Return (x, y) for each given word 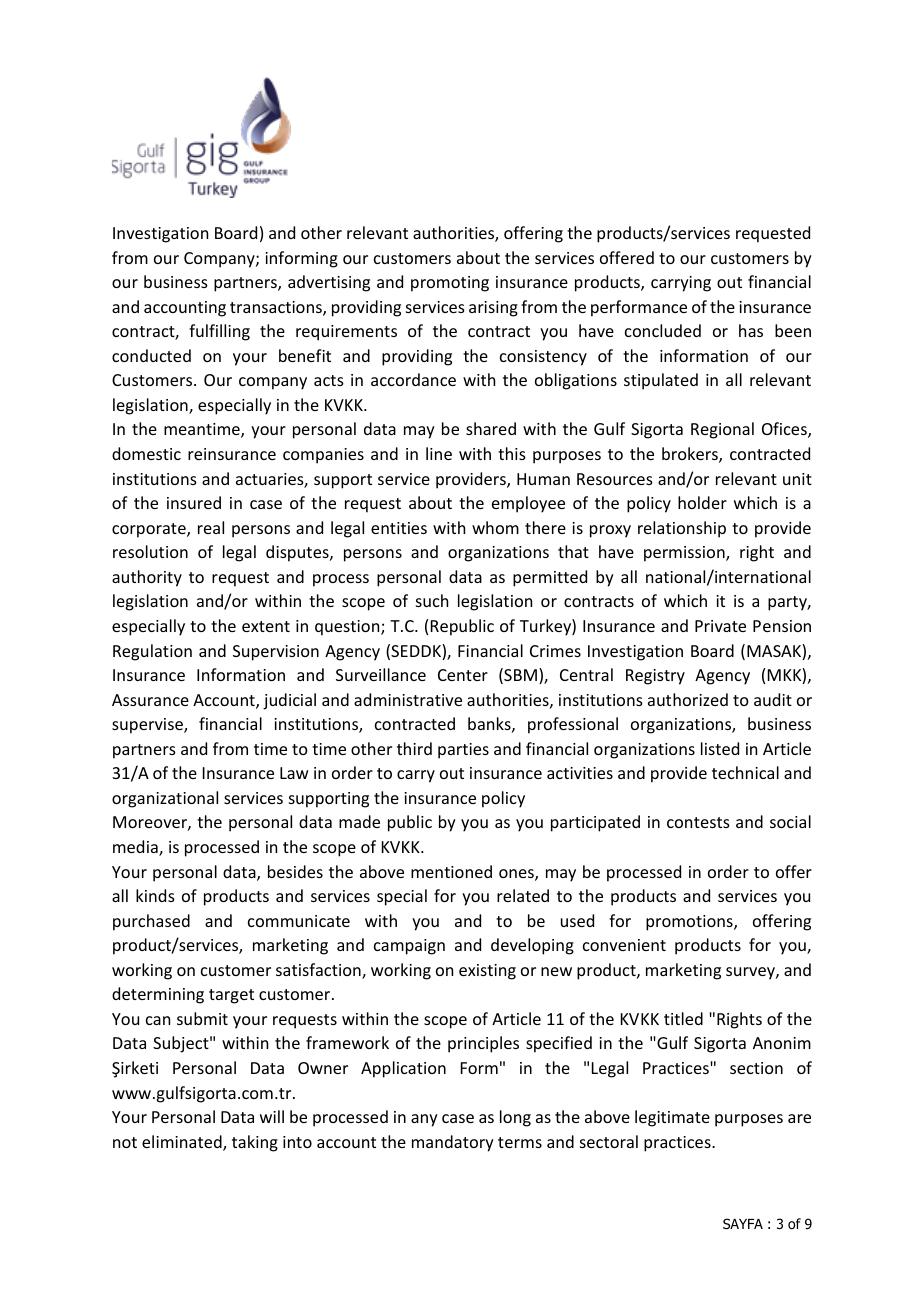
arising (493, 309)
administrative (408, 699)
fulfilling (219, 332)
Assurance (150, 700)
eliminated (183, 1143)
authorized (688, 699)
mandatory (453, 1143)
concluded (663, 330)
